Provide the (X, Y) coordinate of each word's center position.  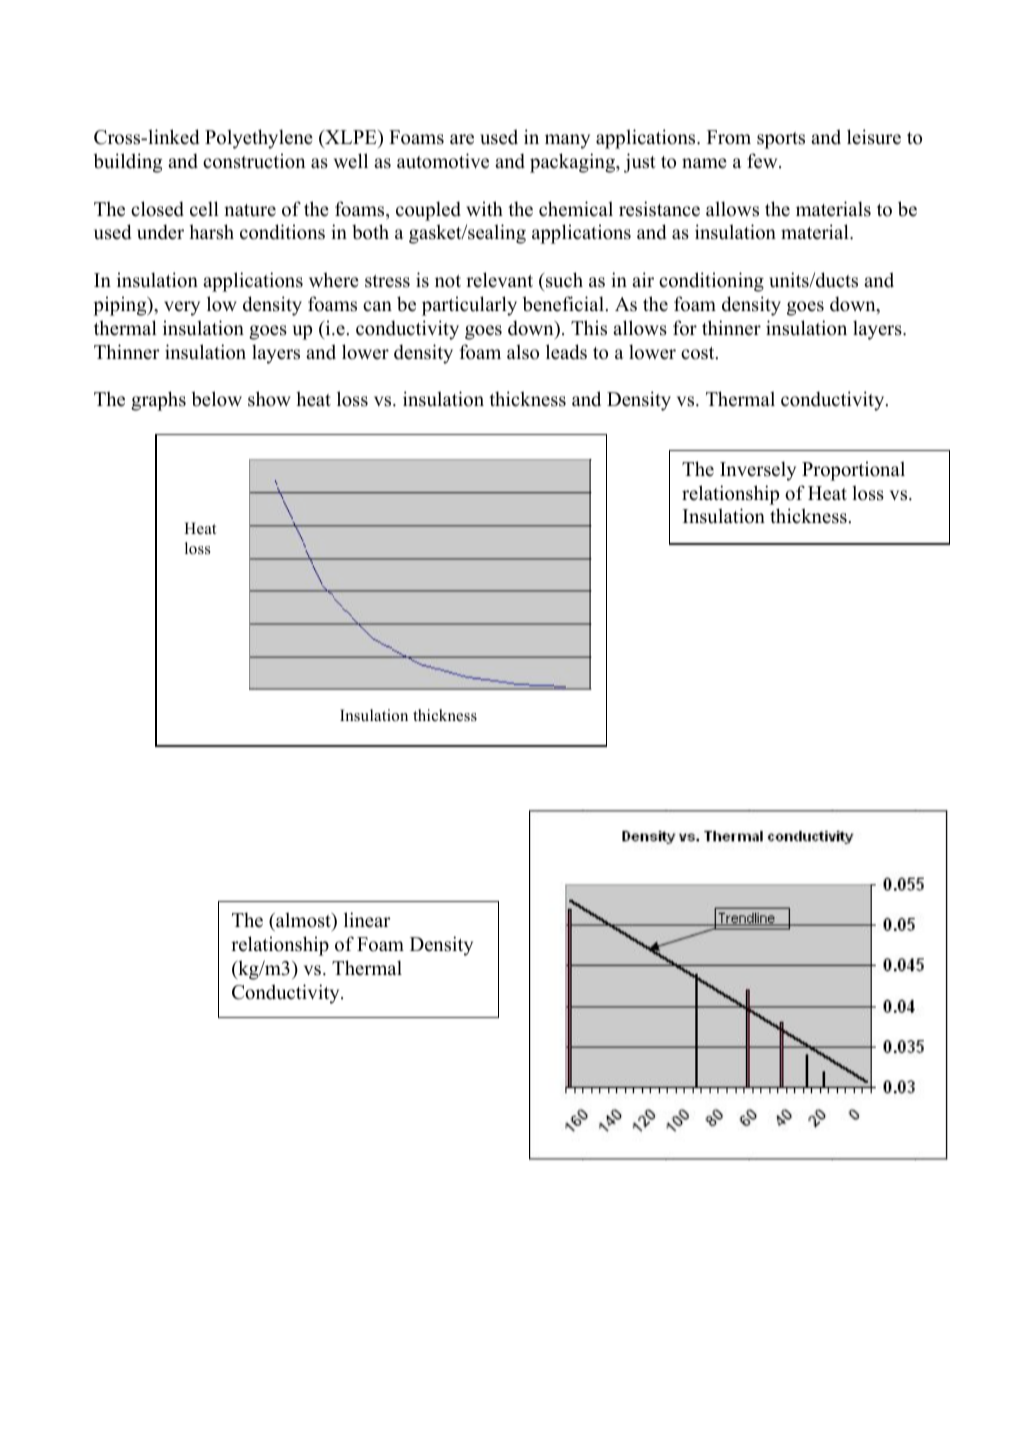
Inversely (758, 471)
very (182, 308)
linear (367, 920)
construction (254, 161)
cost (699, 353)
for (685, 328)
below (216, 399)
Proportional (853, 471)
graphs (158, 401)
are (462, 139)
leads (566, 352)
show (269, 399)
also (523, 352)
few (763, 161)
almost (303, 920)
